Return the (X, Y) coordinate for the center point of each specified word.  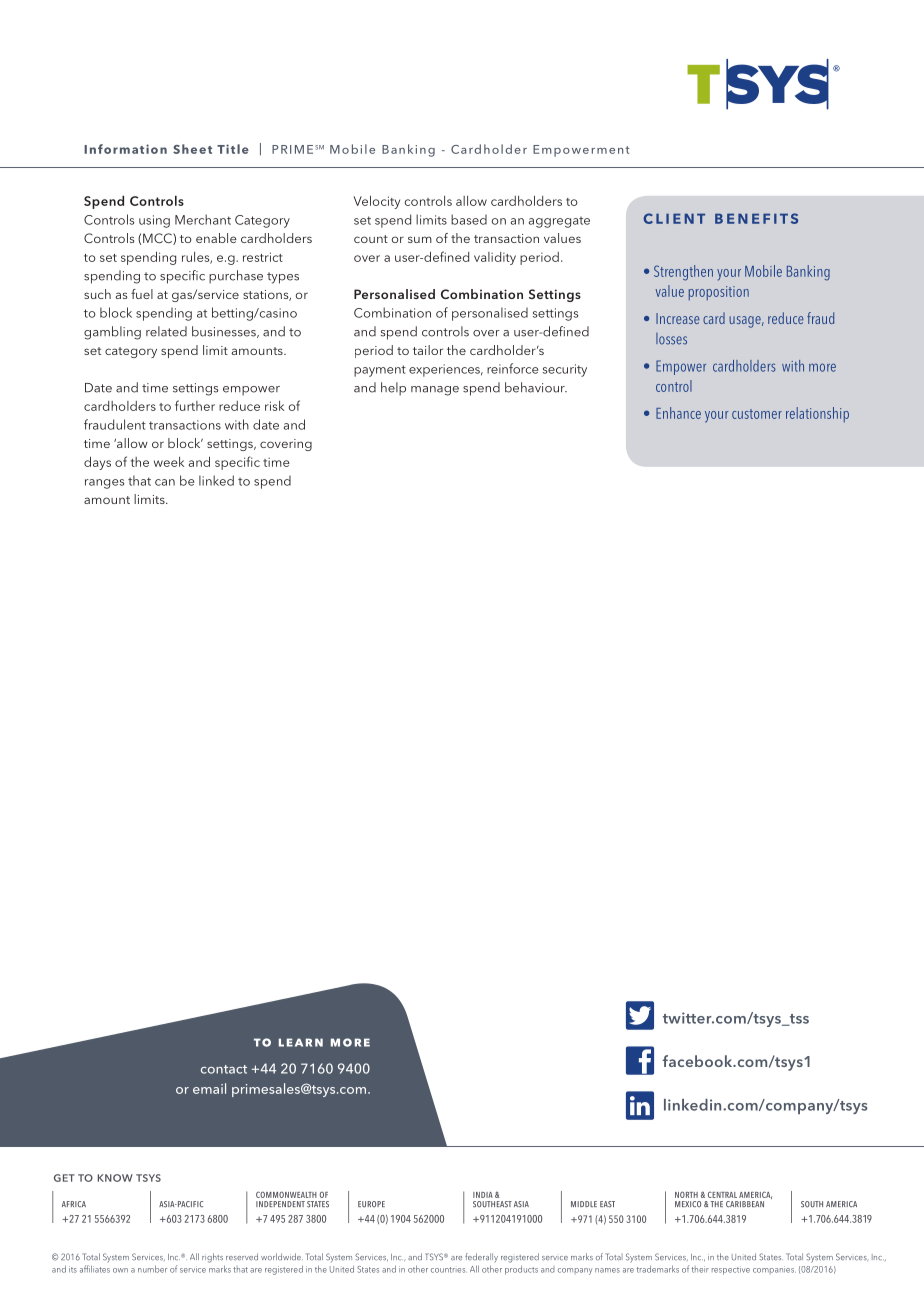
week (169, 462)
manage (435, 391)
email (209, 1088)
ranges (104, 484)
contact (224, 1069)
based (469, 219)
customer (757, 414)
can (165, 482)
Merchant (203, 219)
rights (212, 1258)
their (700, 1269)
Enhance (678, 413)
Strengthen (683, 273)
